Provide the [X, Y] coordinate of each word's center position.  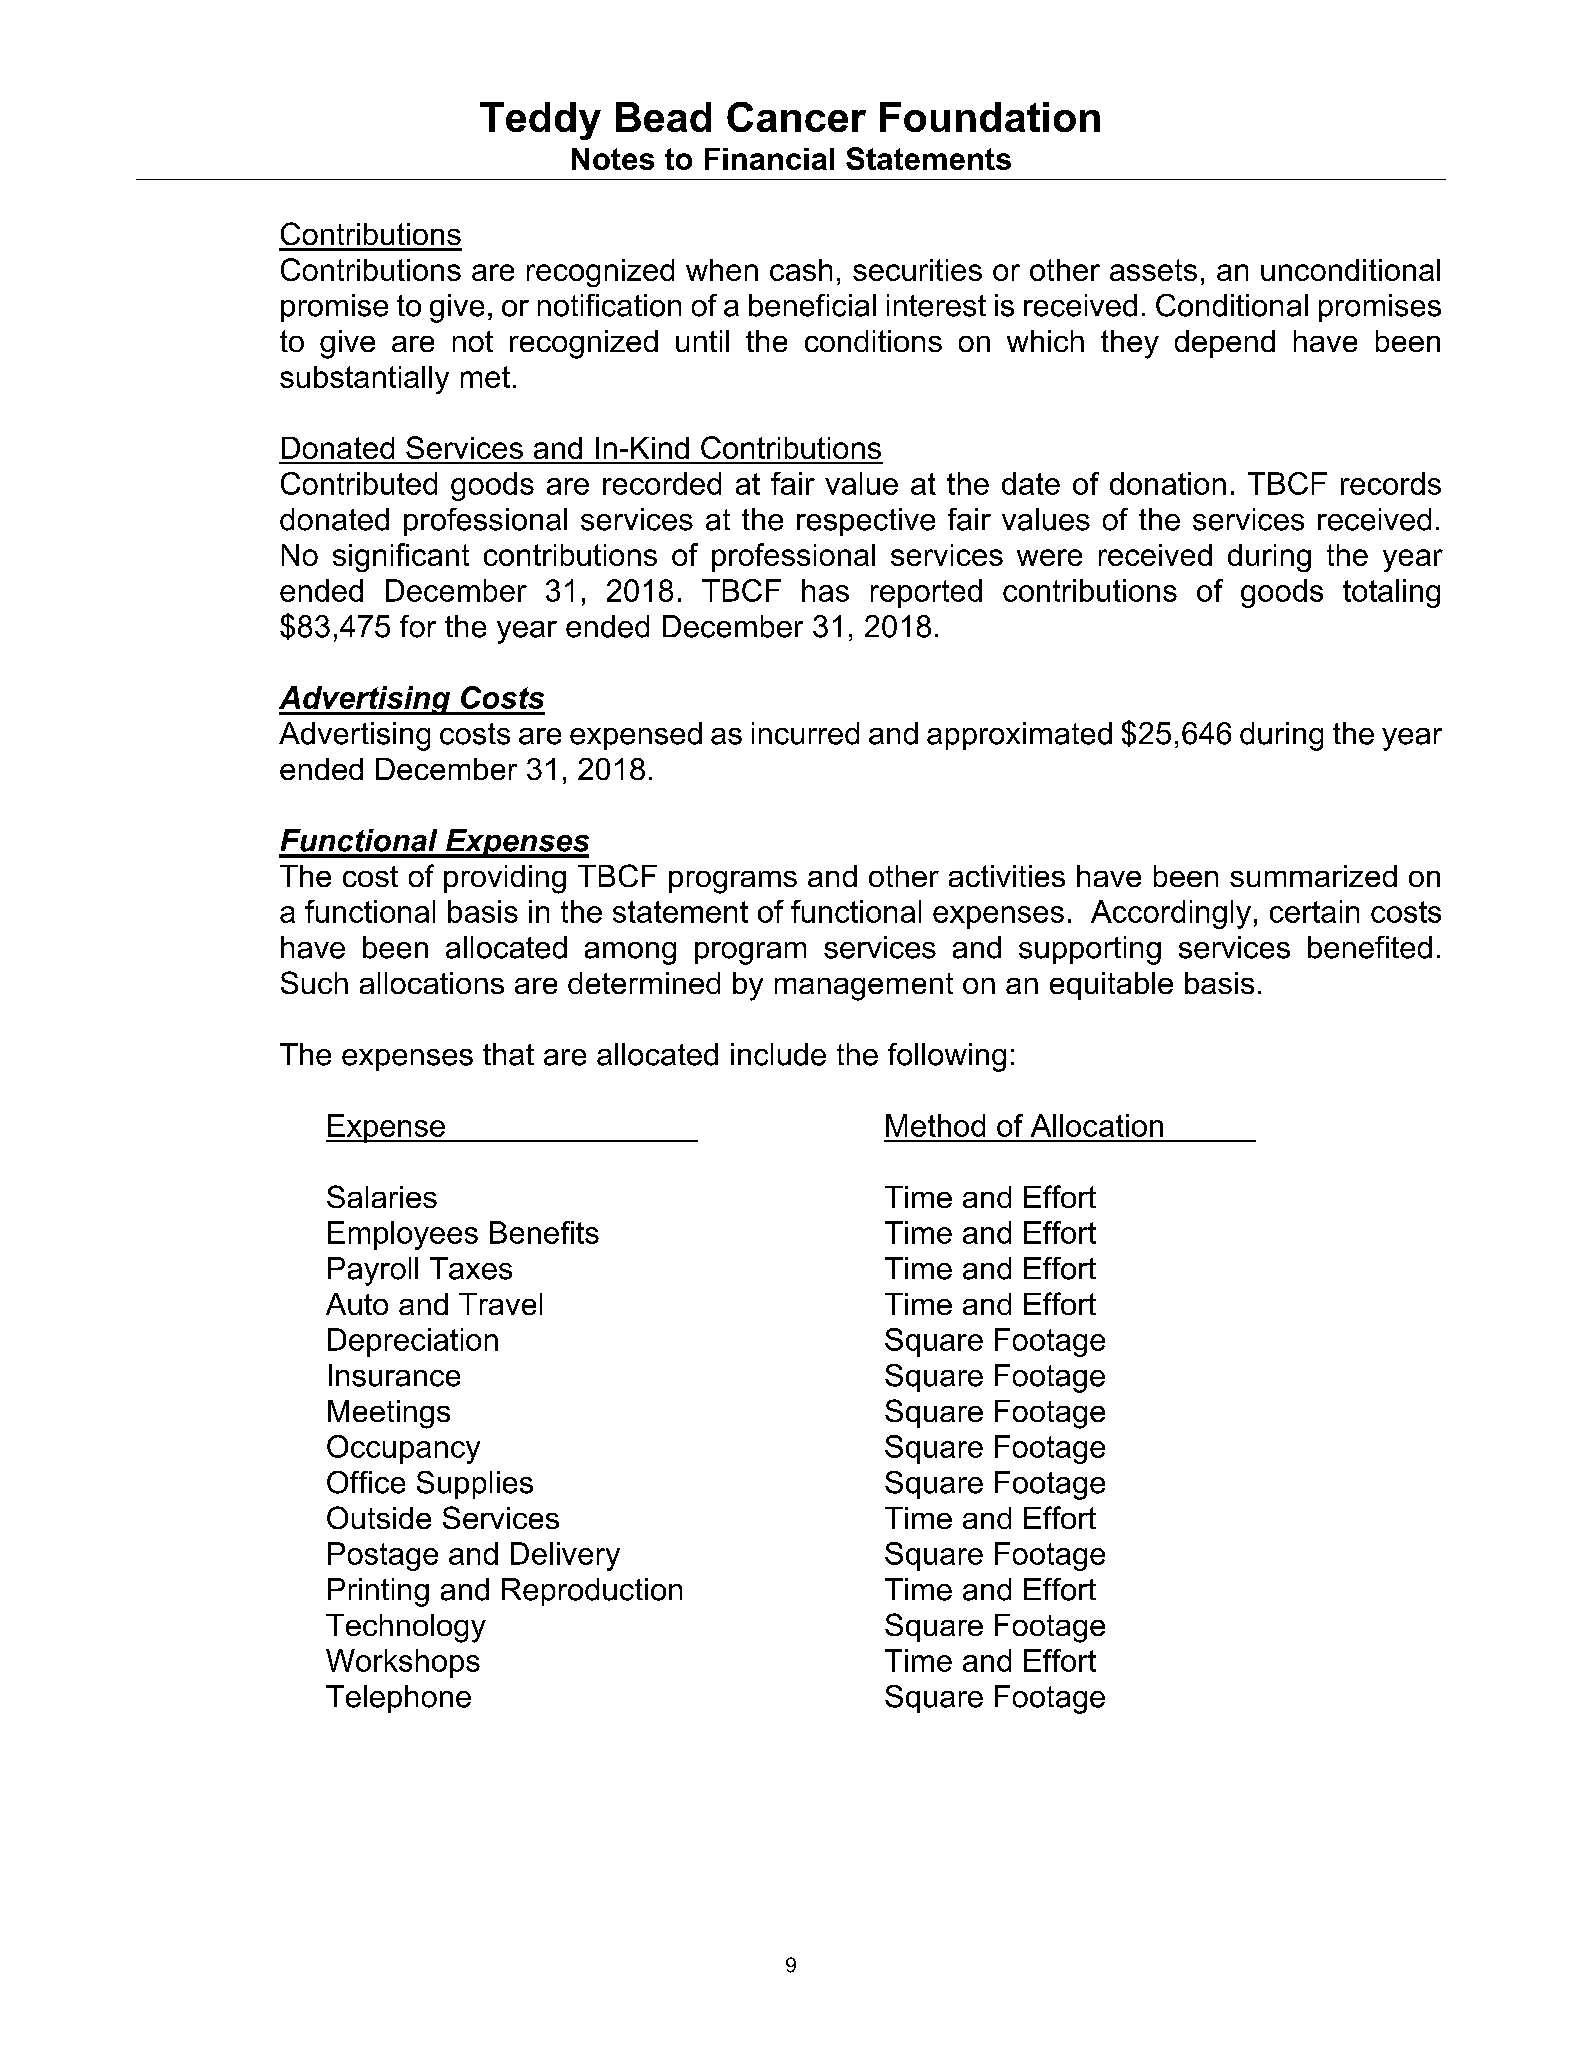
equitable [1111, 986]
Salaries [382, 1196]
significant [401, 557]
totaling [1391, 593]
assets [1153, 270]
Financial [769, 159]
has [825, 590]
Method [935, 1125]
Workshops [403, 1663]
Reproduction [592, 1592]
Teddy [540, 121]
